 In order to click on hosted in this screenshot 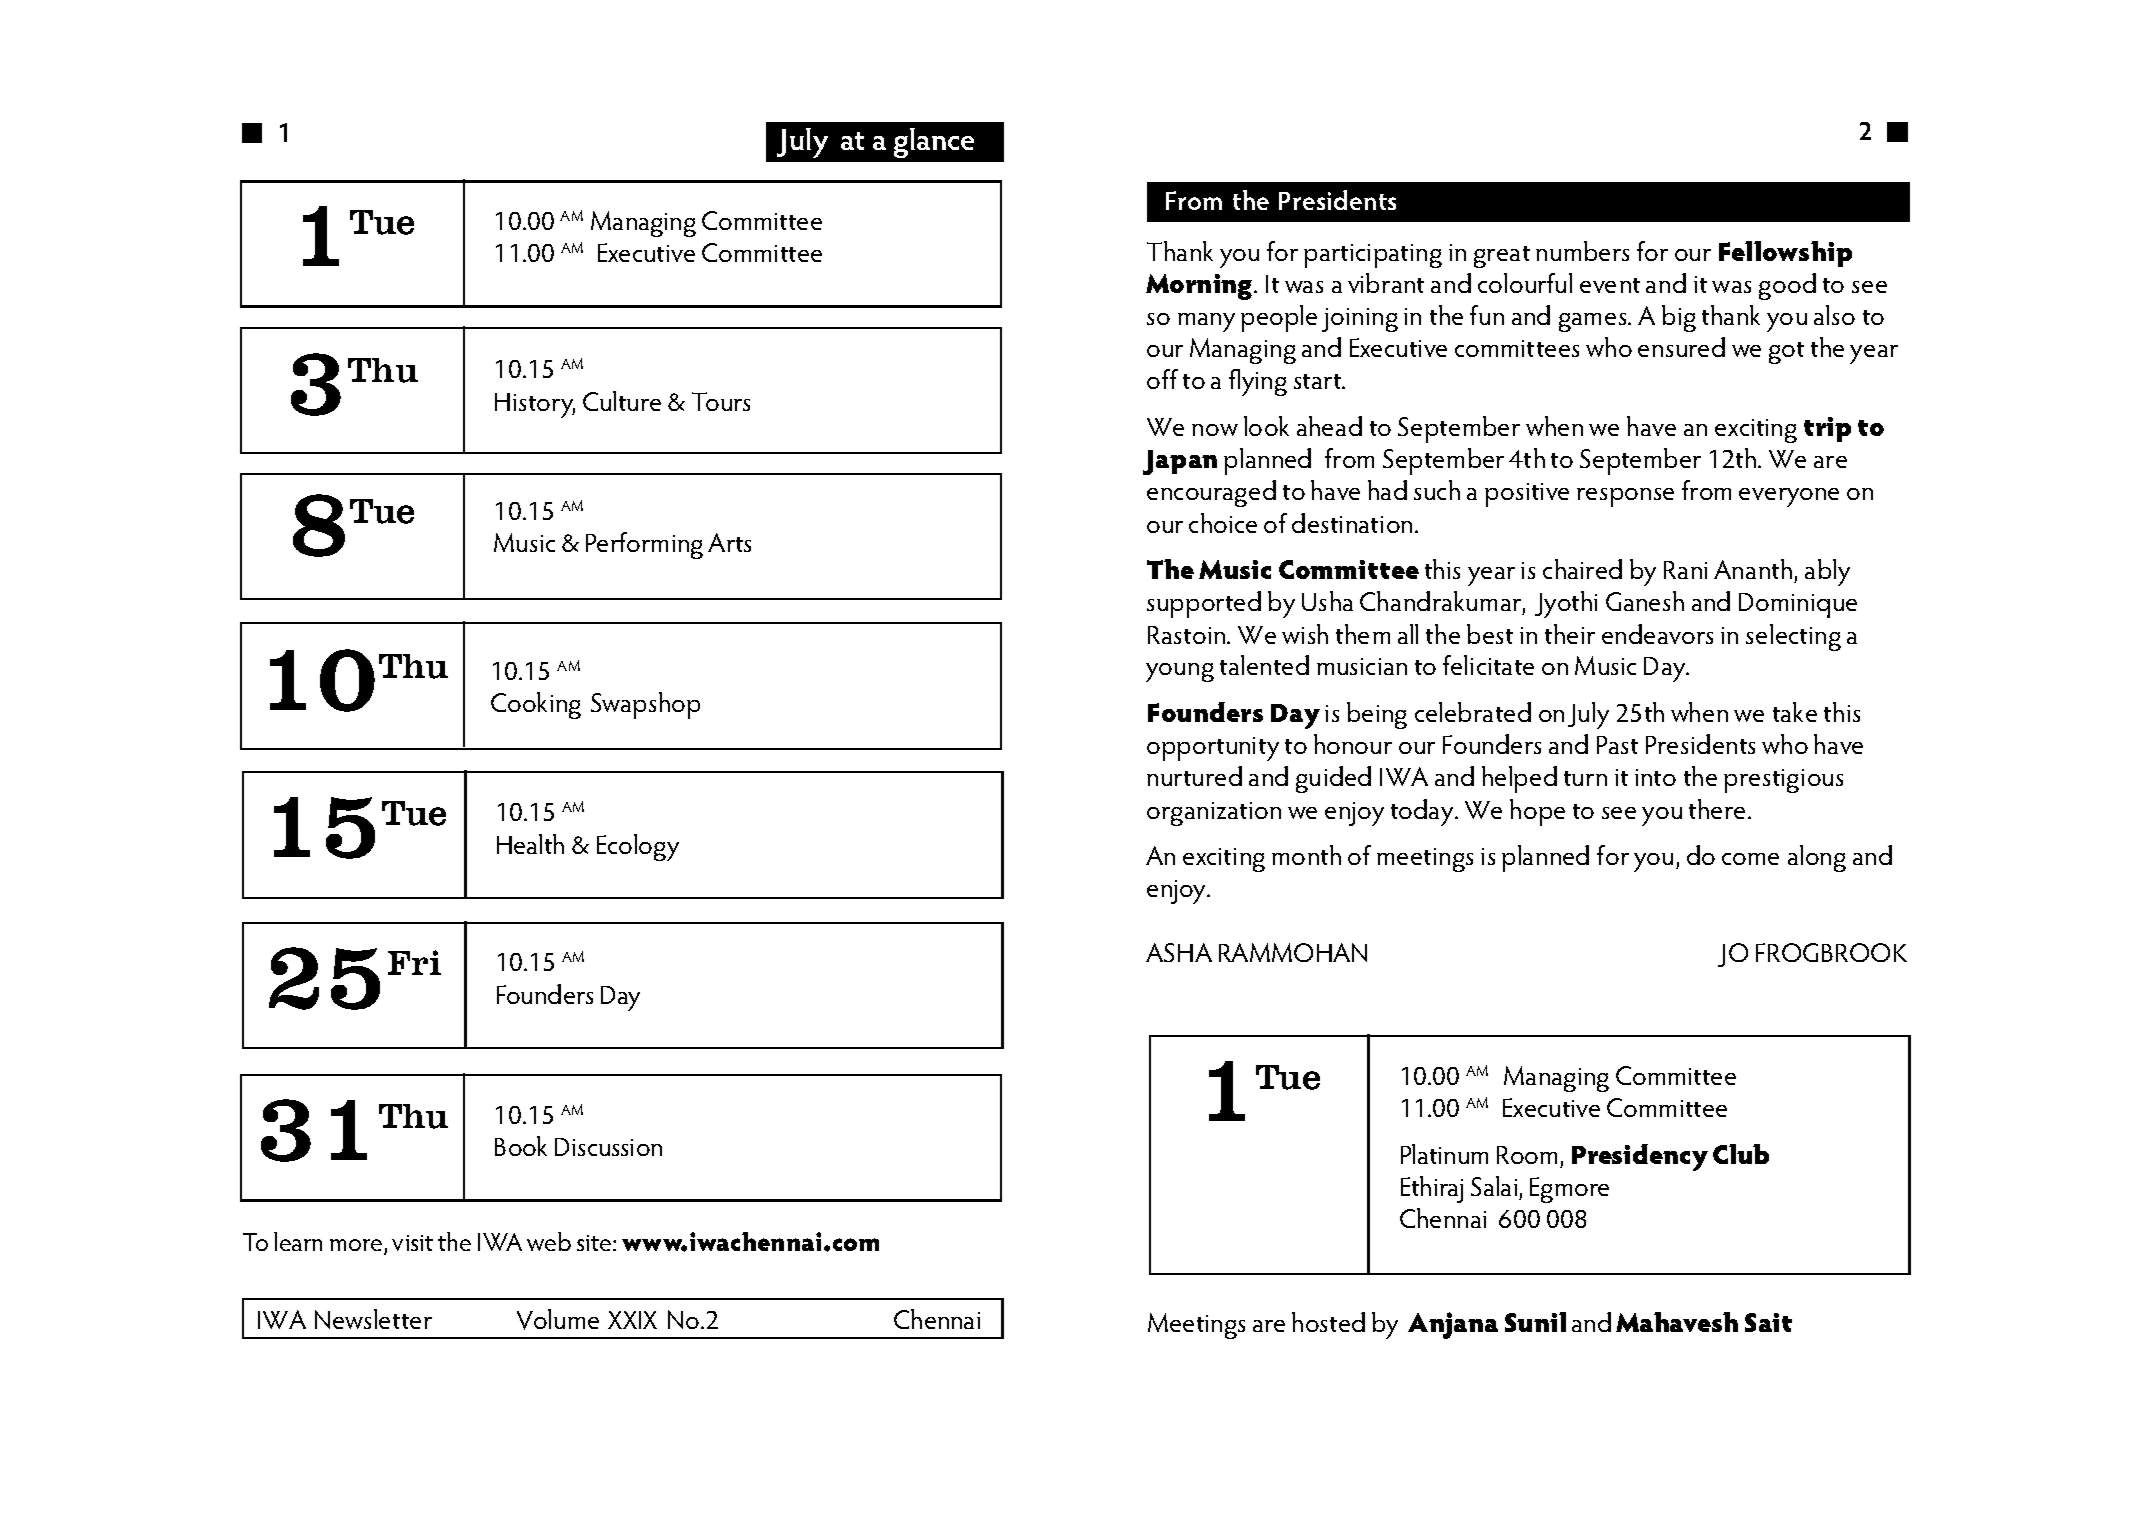, I will do `click(1328, 1322)`.
